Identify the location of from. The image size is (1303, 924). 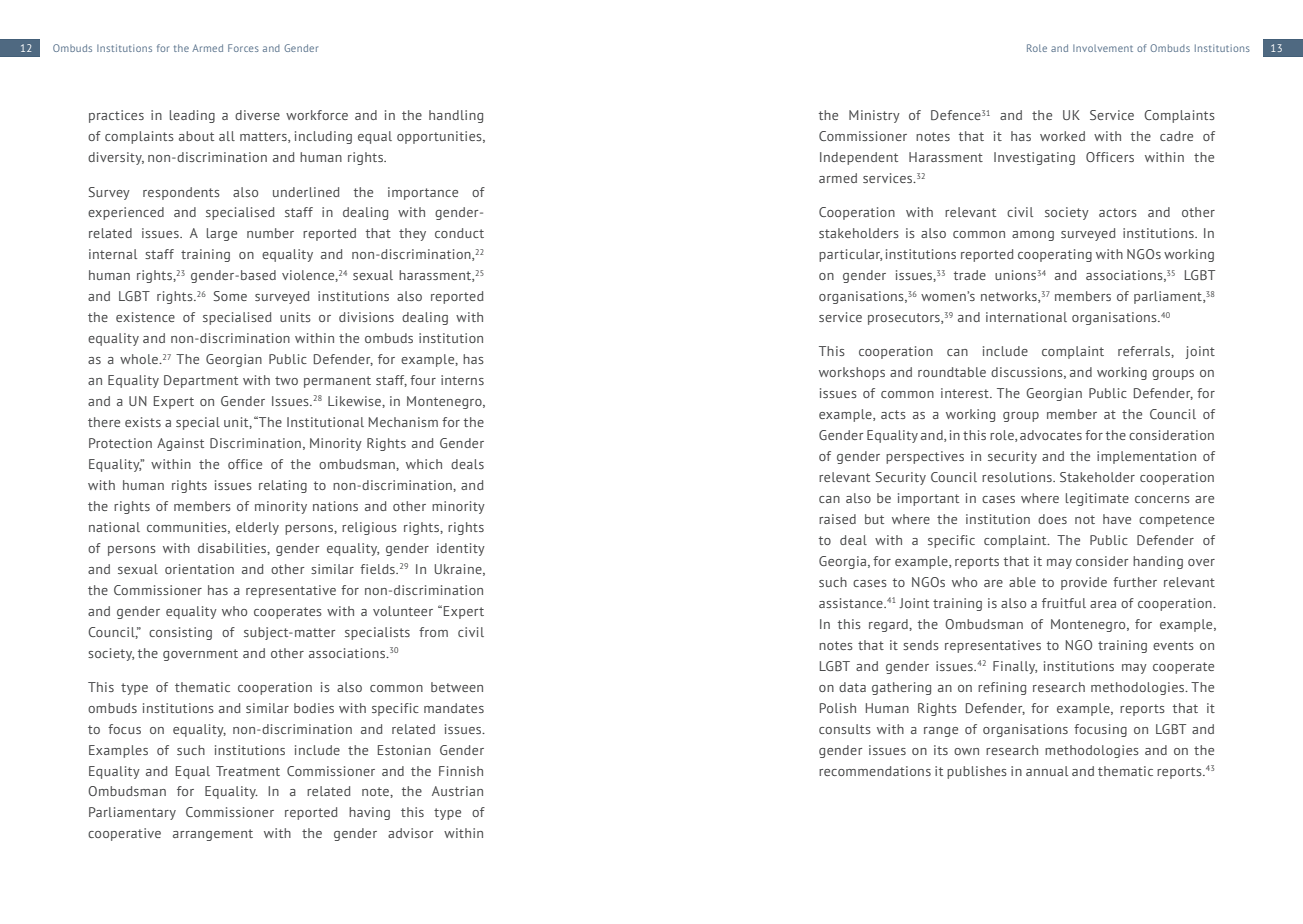
(433, 632).
